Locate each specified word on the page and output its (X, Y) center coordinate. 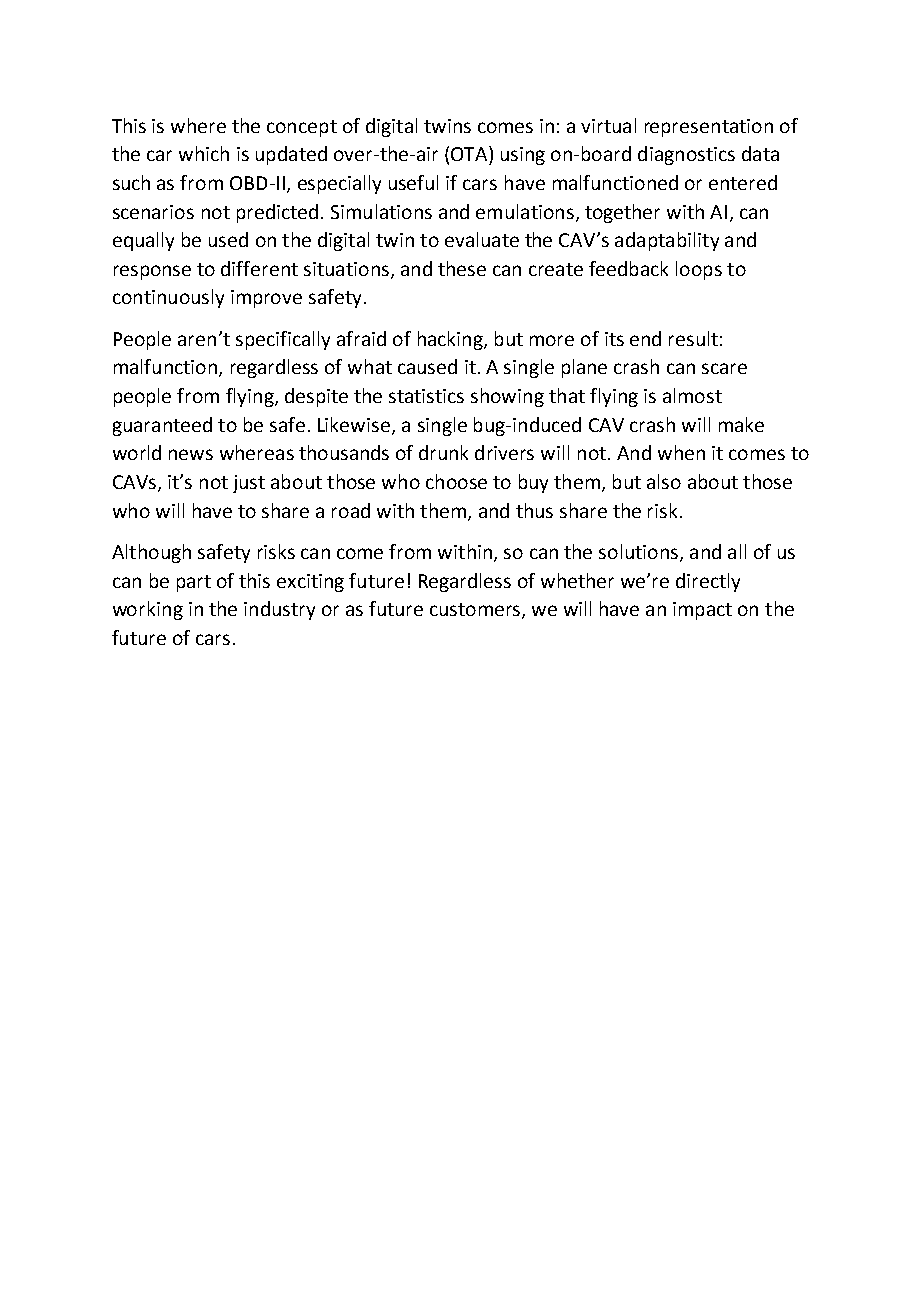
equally (143, 241)
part (194, 583)
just (249, 484)
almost (692, 395)
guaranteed (162, 426)
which (204, 153)
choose (456, 481)
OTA (470, 153)
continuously (168, 298)
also (664, 481)
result (693, 338)
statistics (426, 396)
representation (709, 128)
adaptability (667, 241)
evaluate (482, 239)
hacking (451, 340)
